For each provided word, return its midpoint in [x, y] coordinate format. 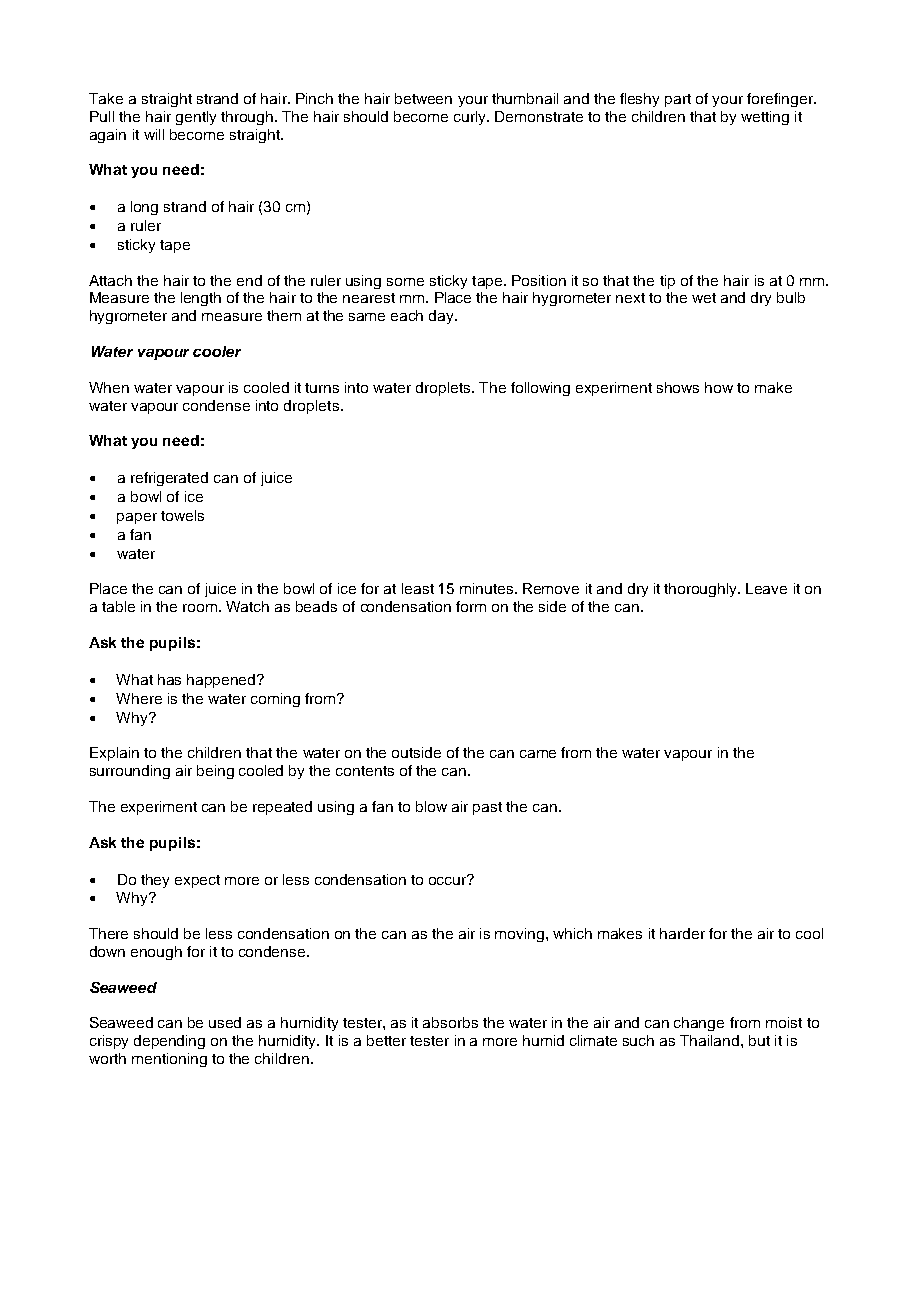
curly [471, 118]
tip [667, 282]
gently [196, 118]
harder [682, 933]
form [471, 606]
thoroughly [702, 590]
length [201, 299]
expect [197, 881]
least [418, 588]
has [169, 679]
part [678, 100]
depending [169, 1042]
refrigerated [169, 479]
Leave [766, 588]
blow [431, 806]
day [443, 317]
